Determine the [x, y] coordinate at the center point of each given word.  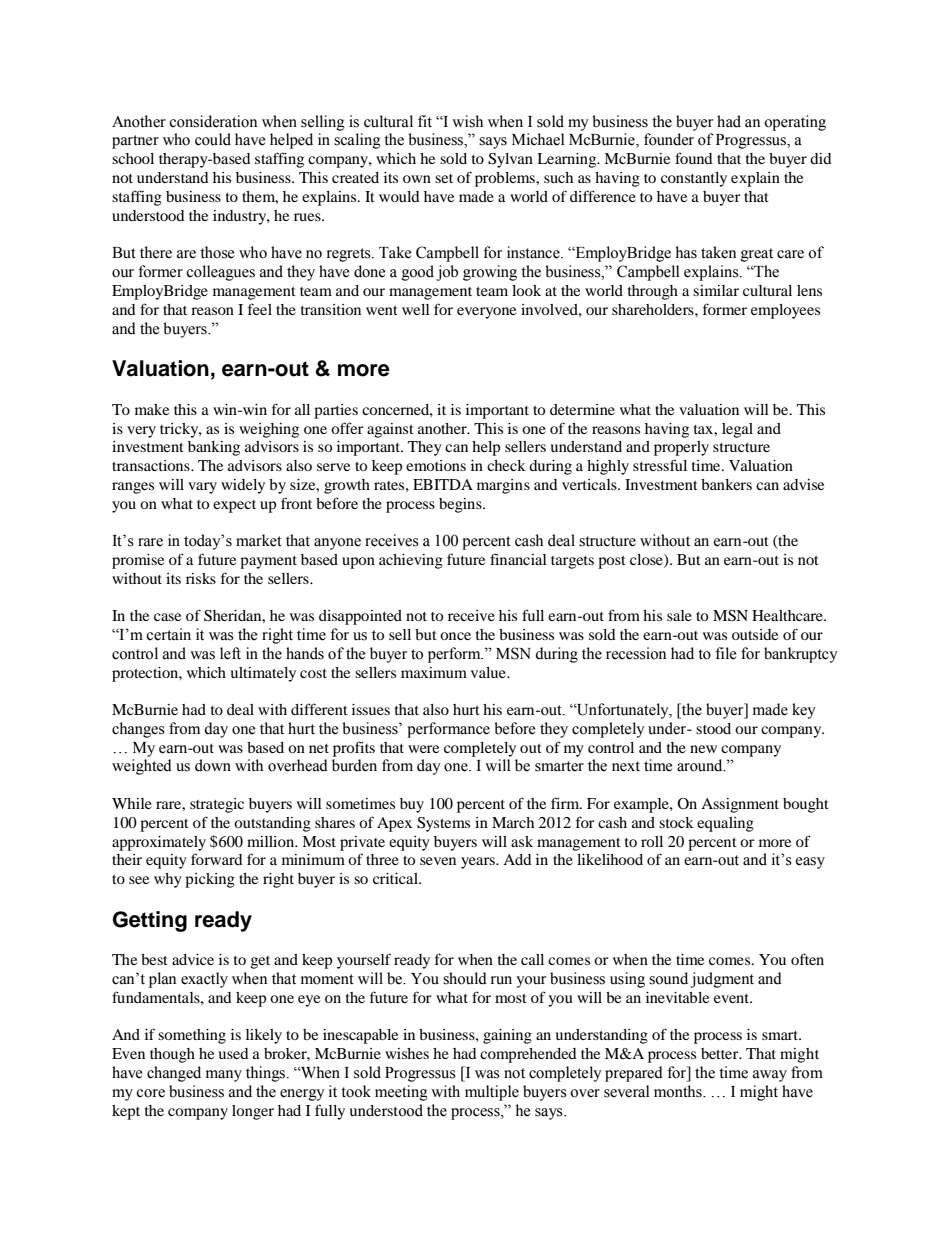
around [701, 765]
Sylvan [510, 160]
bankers [726, 484]
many [224, 1076]
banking [214, 448]
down [213, 765]
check [506, 465]
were [423, 749]
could [213, 139]
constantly [694, 179]
